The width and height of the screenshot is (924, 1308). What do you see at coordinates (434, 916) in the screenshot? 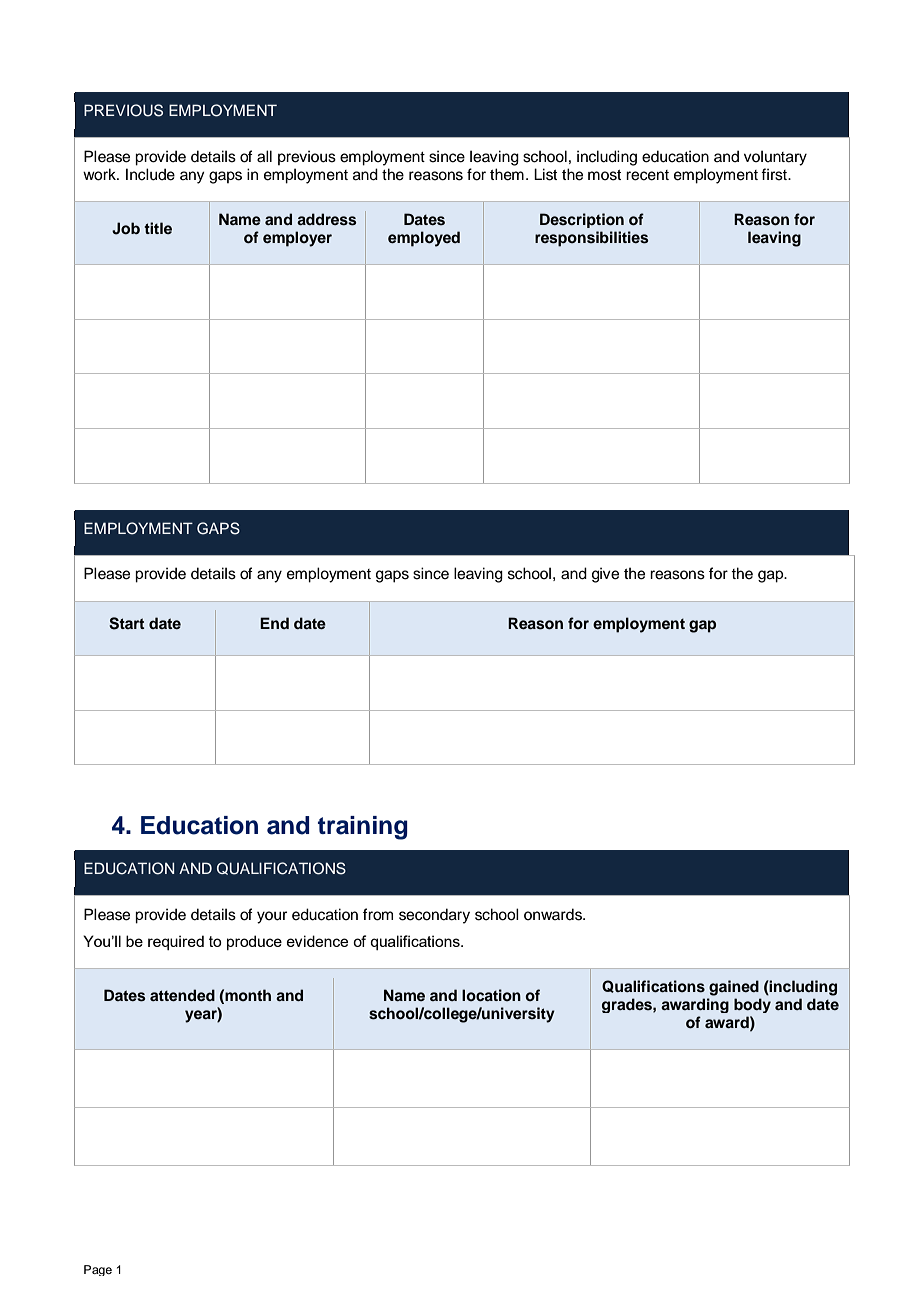
I see `secondary` at bounding box center [434, 916].
